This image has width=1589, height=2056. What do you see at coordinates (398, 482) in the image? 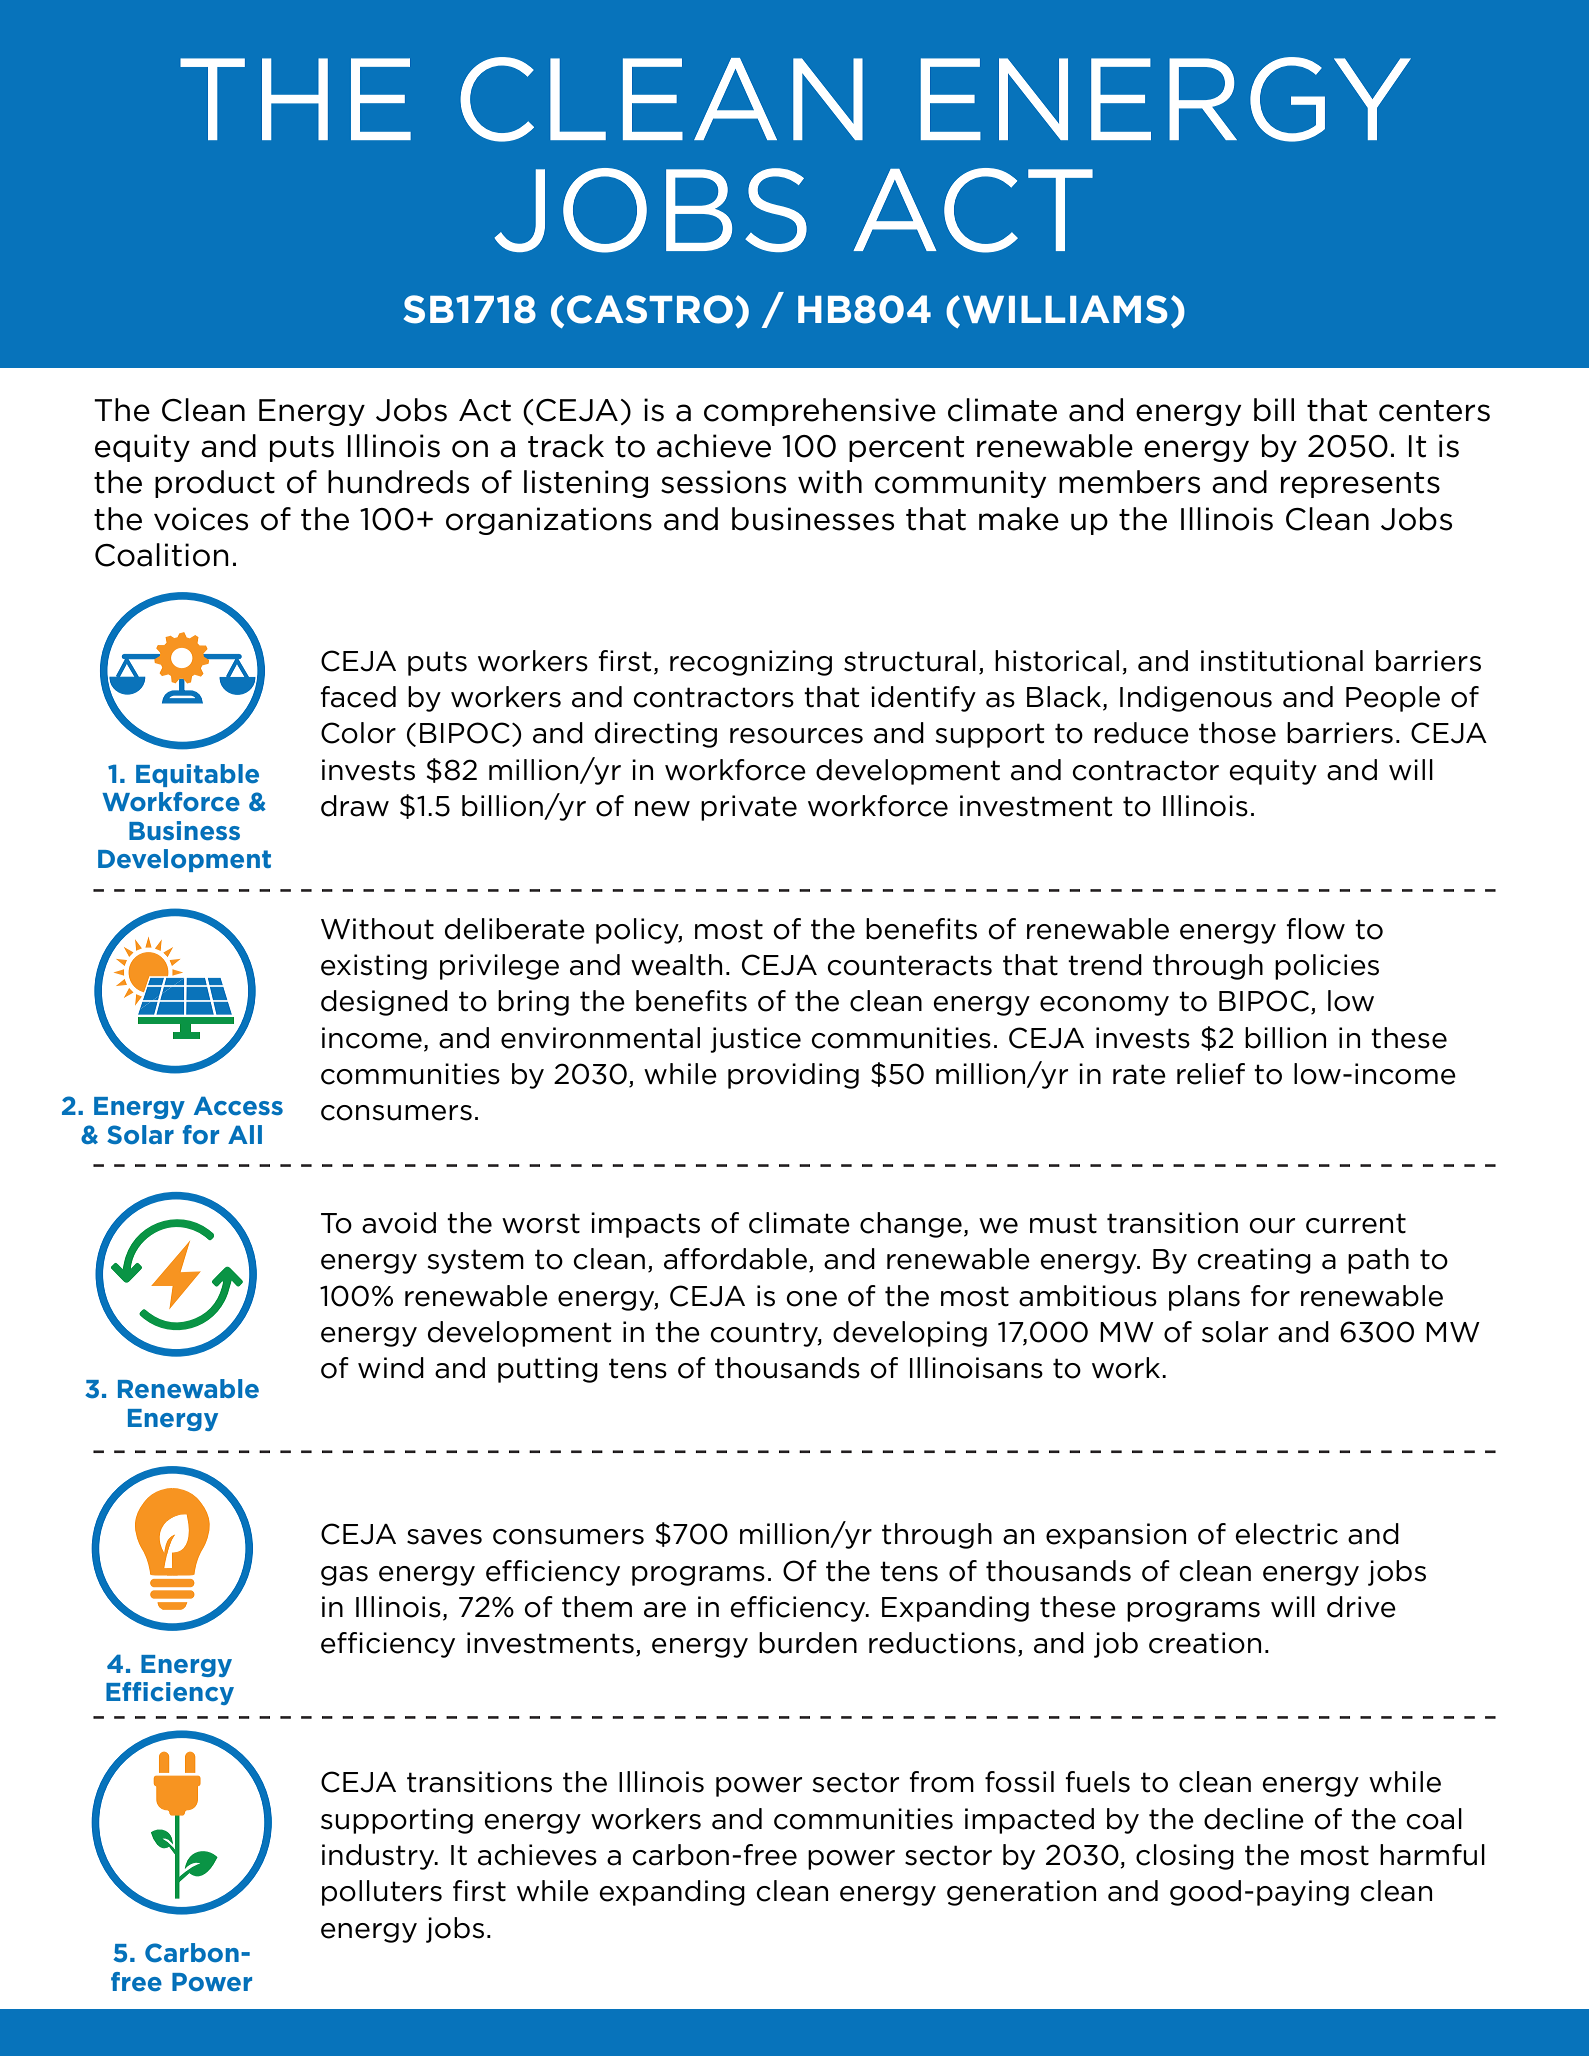
I see `hundreds` at bounding box center [398, 482].
